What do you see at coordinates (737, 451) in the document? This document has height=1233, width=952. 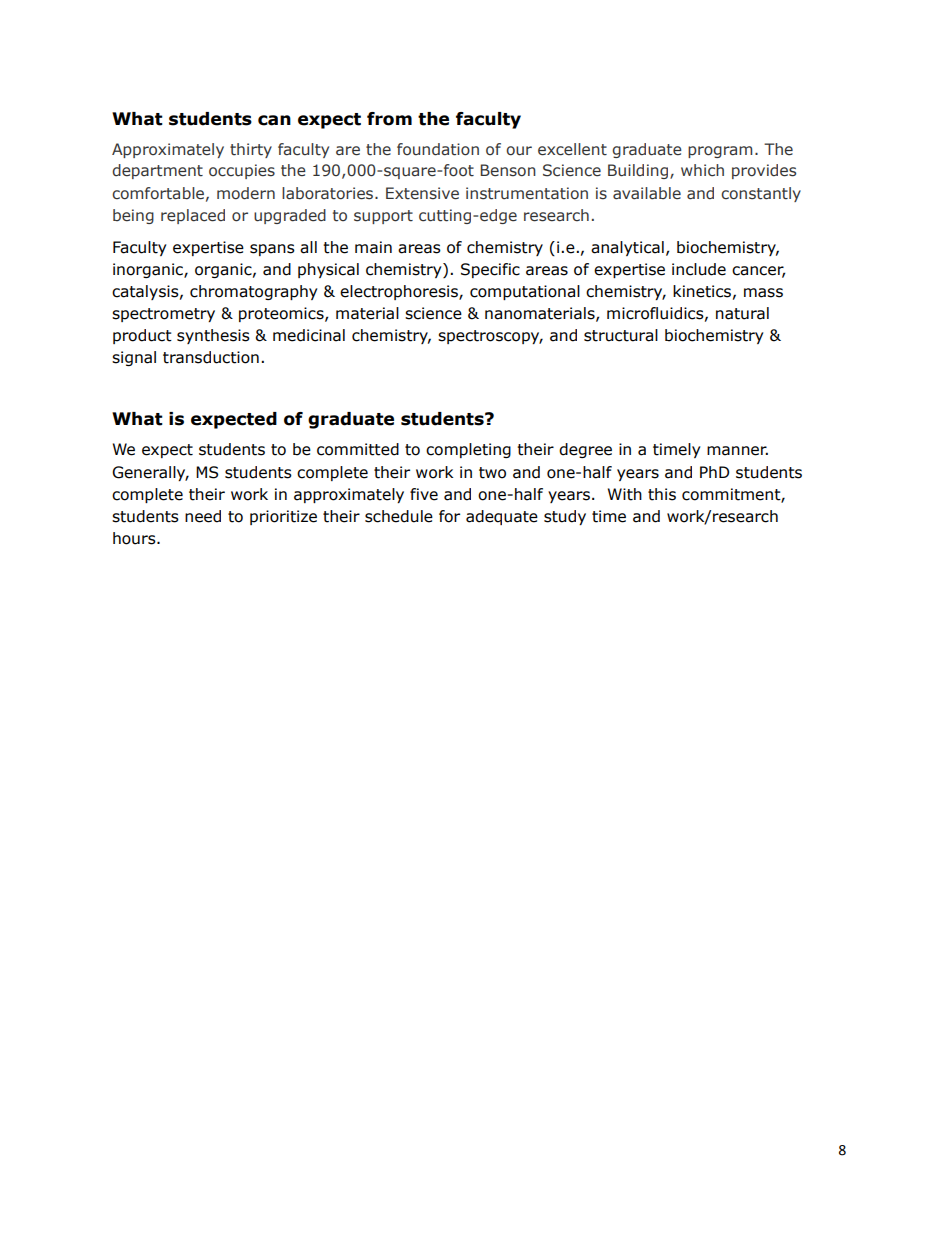 I see `manner` at bounding box center [737, 451].
